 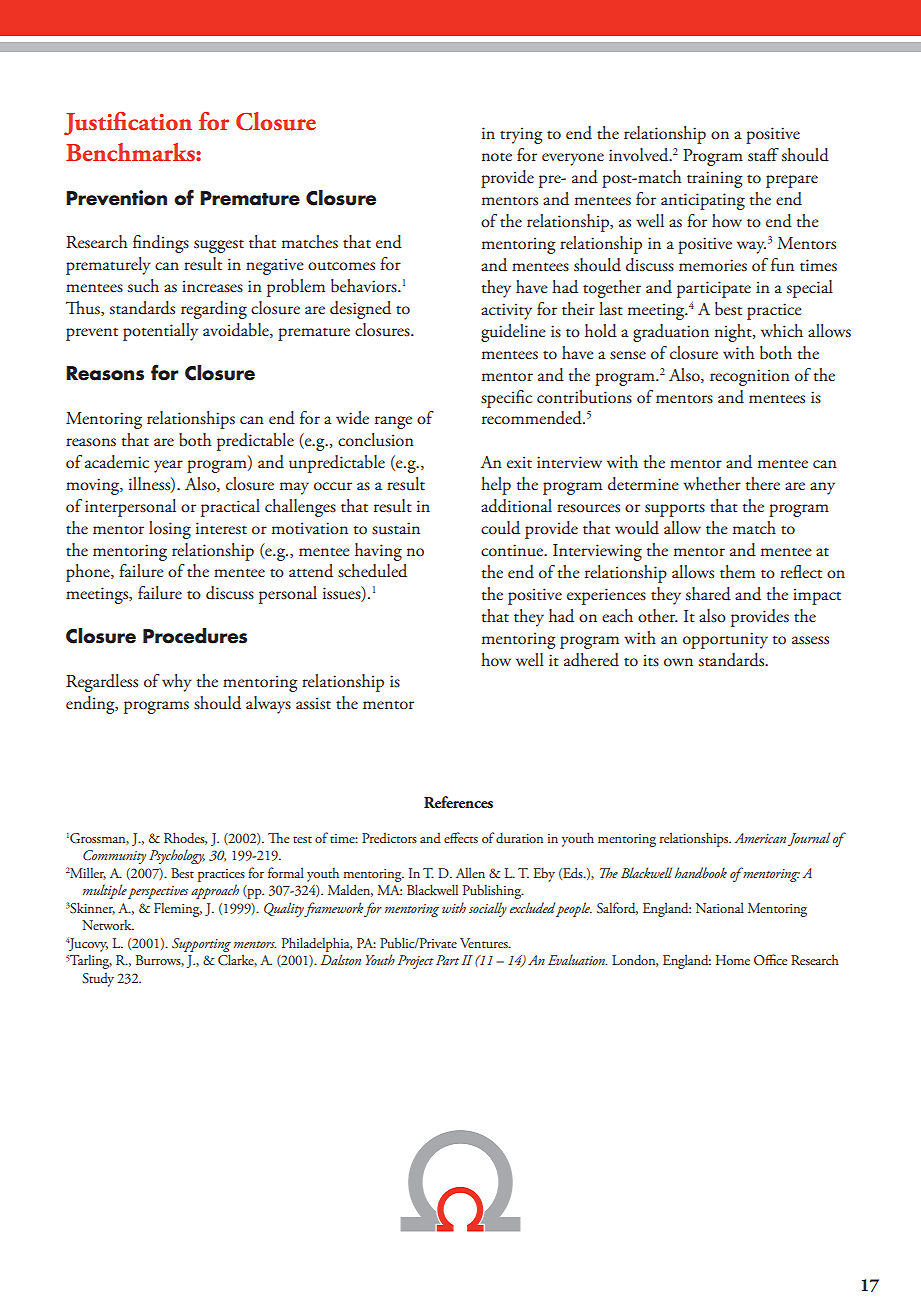 What do you see at coordinates (485, 943) in the screenshot?
I see `Ventures` at bounding box center [485, 943].
